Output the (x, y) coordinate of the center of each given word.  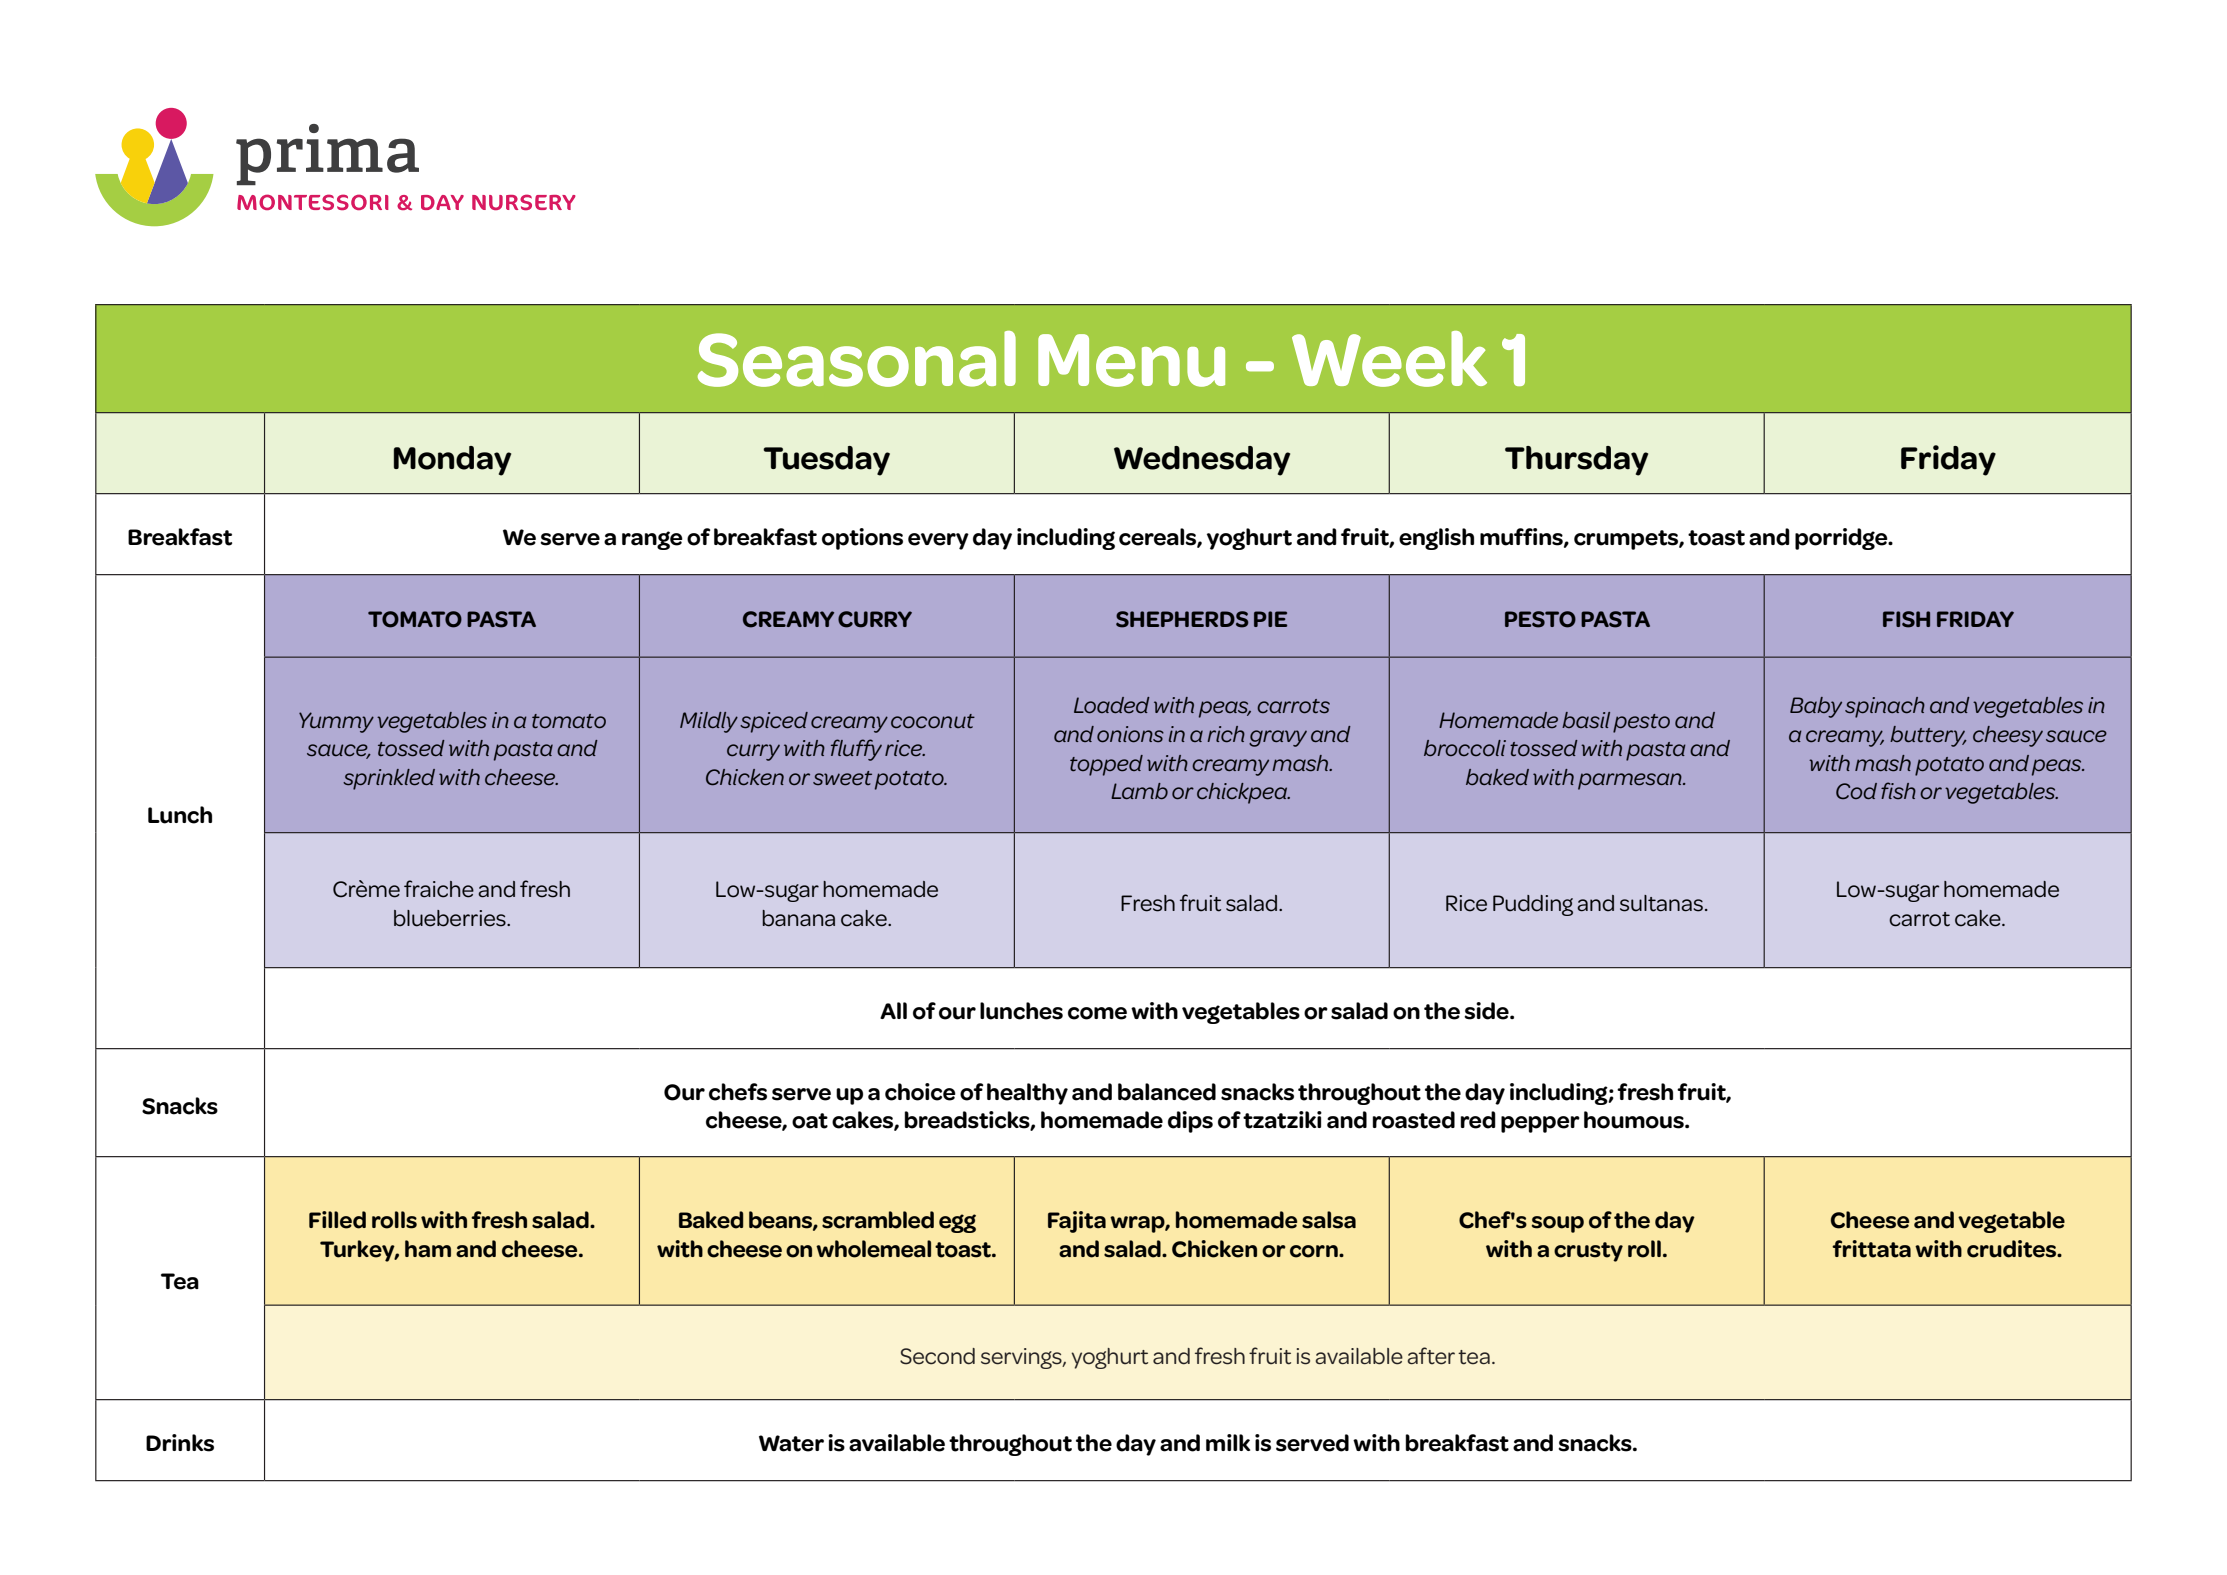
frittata (1871, 1249)
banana (798, 918)
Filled (337, 1220)
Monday (452, 461)
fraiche (439, 889)
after (1431, 1356)
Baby (1816, 707)
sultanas (1661, 903)
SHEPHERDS (1182, 619)
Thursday (1576, 461)
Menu (1131, 360)
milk (1228, 1442)
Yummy (336, 722)
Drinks (180, 1443)
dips (1190, 1122)
